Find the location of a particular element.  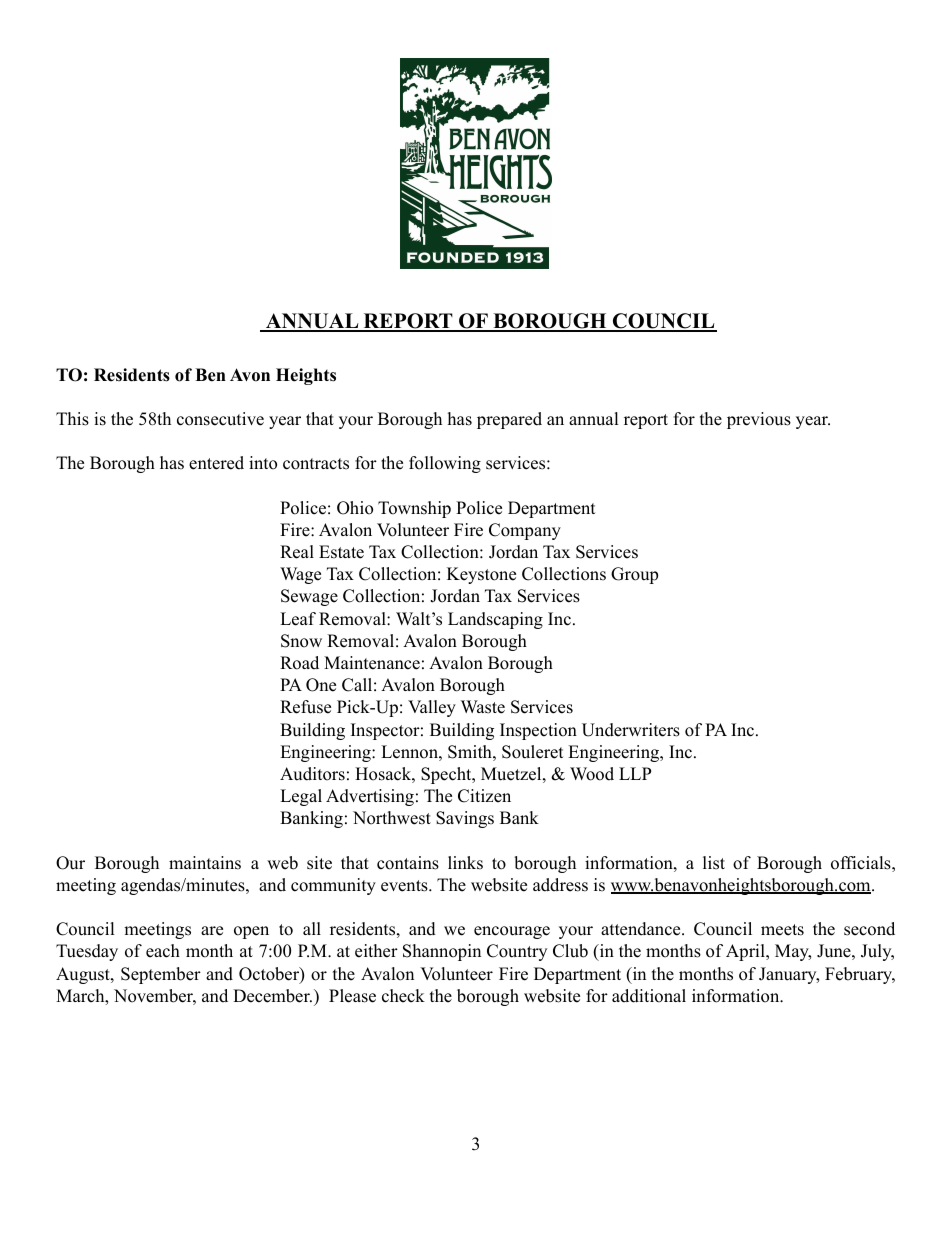

Landscaping is located at coordinates (495, 620).
